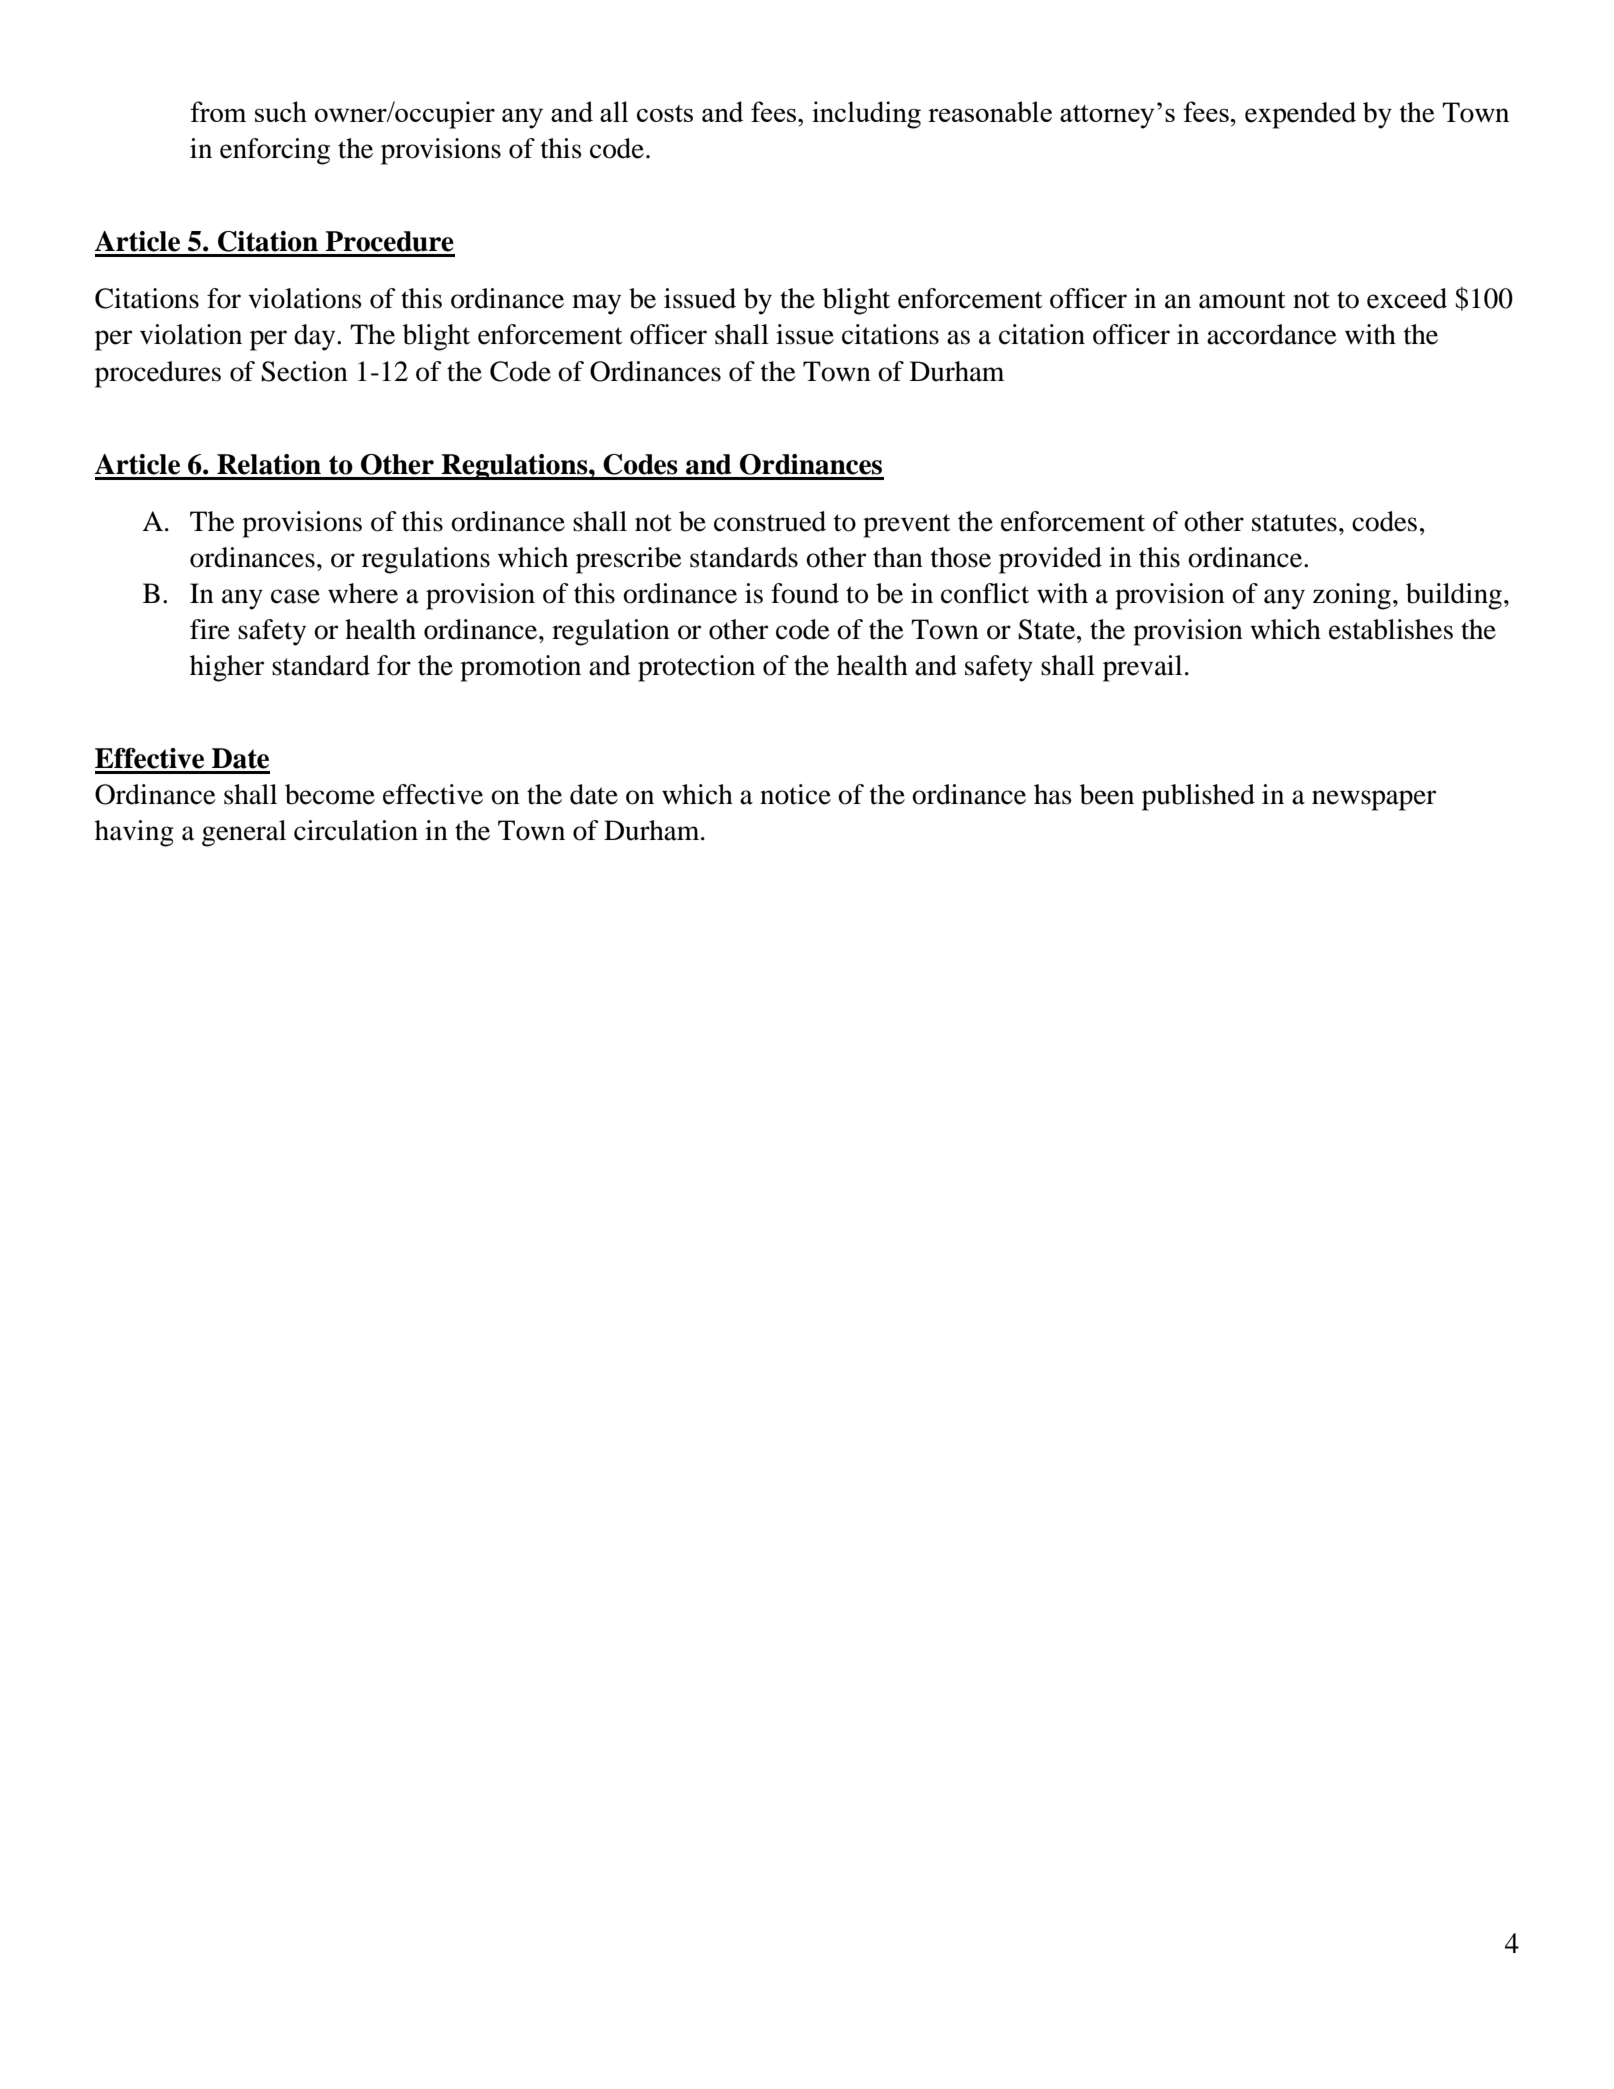 This screenshot has height=2089, width=1614. Describe the element at coordinates (770, 521) in the screenshot. I see `construed` at that location.
